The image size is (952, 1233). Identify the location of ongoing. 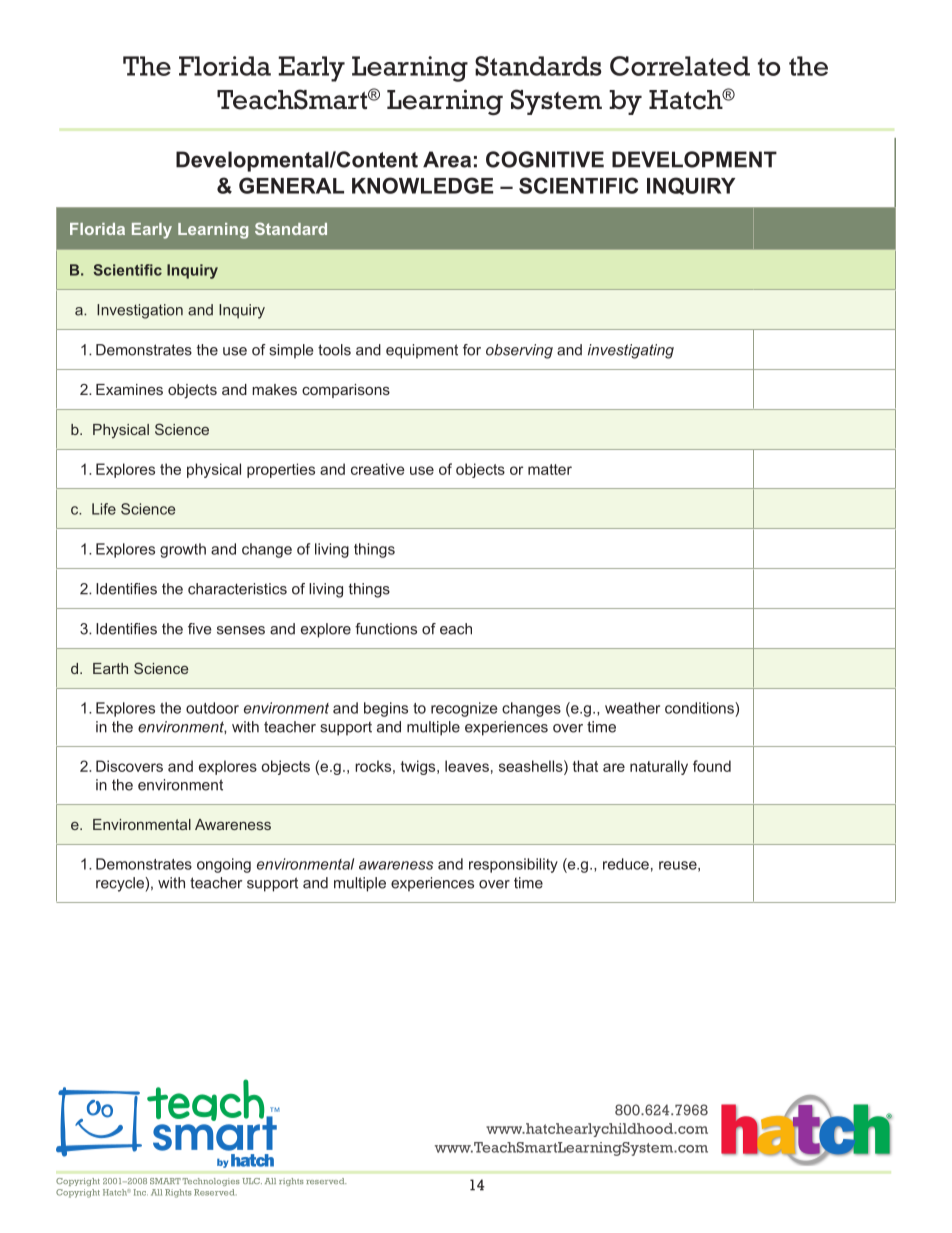
(224, 865).
